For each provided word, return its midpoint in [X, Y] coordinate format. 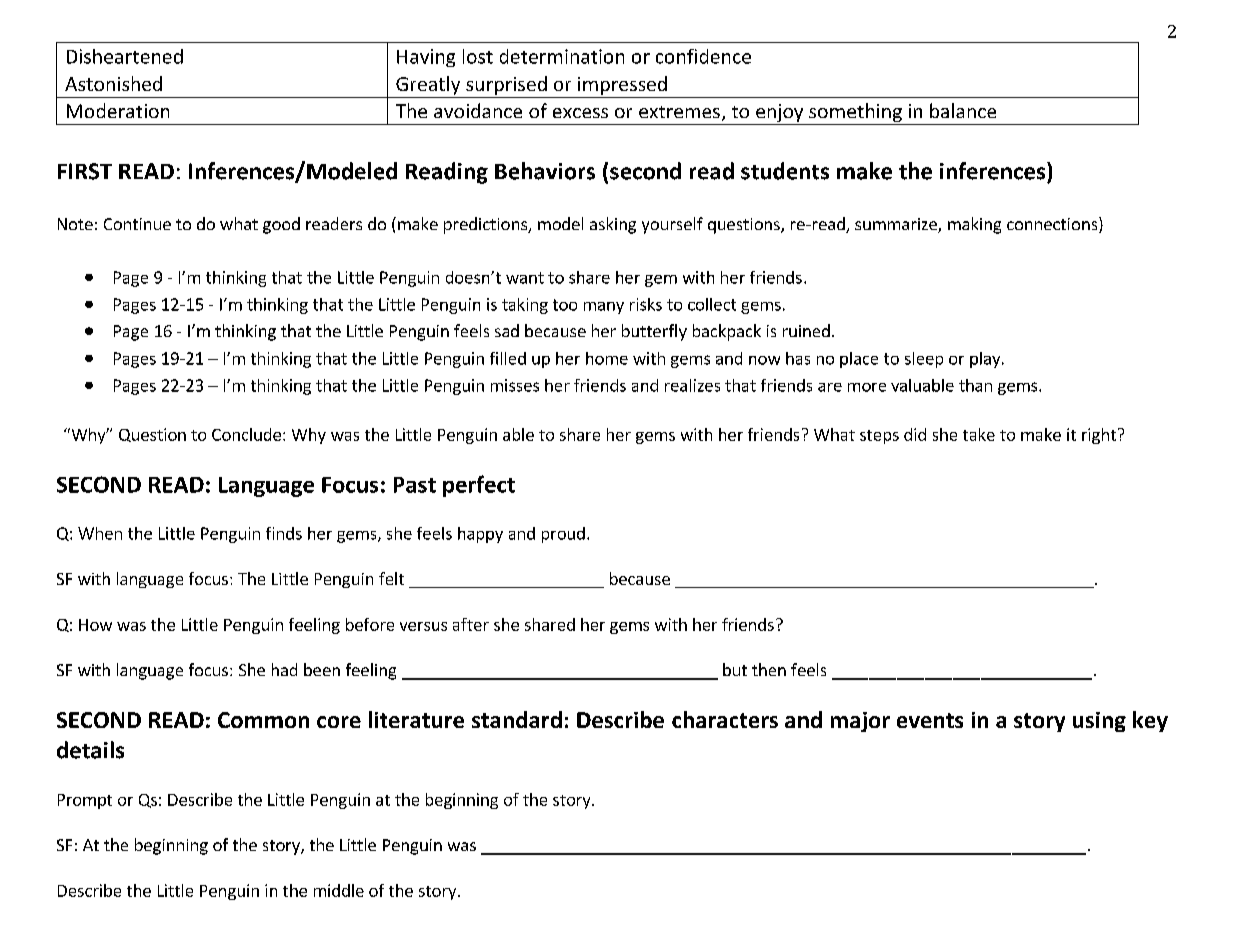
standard [517, 719]
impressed [622, 85]
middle [339, 890]
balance [963, 110]
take [979, 434]
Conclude [246, 434]
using [1099, 722]
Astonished [113, 83]
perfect [479, 486]
